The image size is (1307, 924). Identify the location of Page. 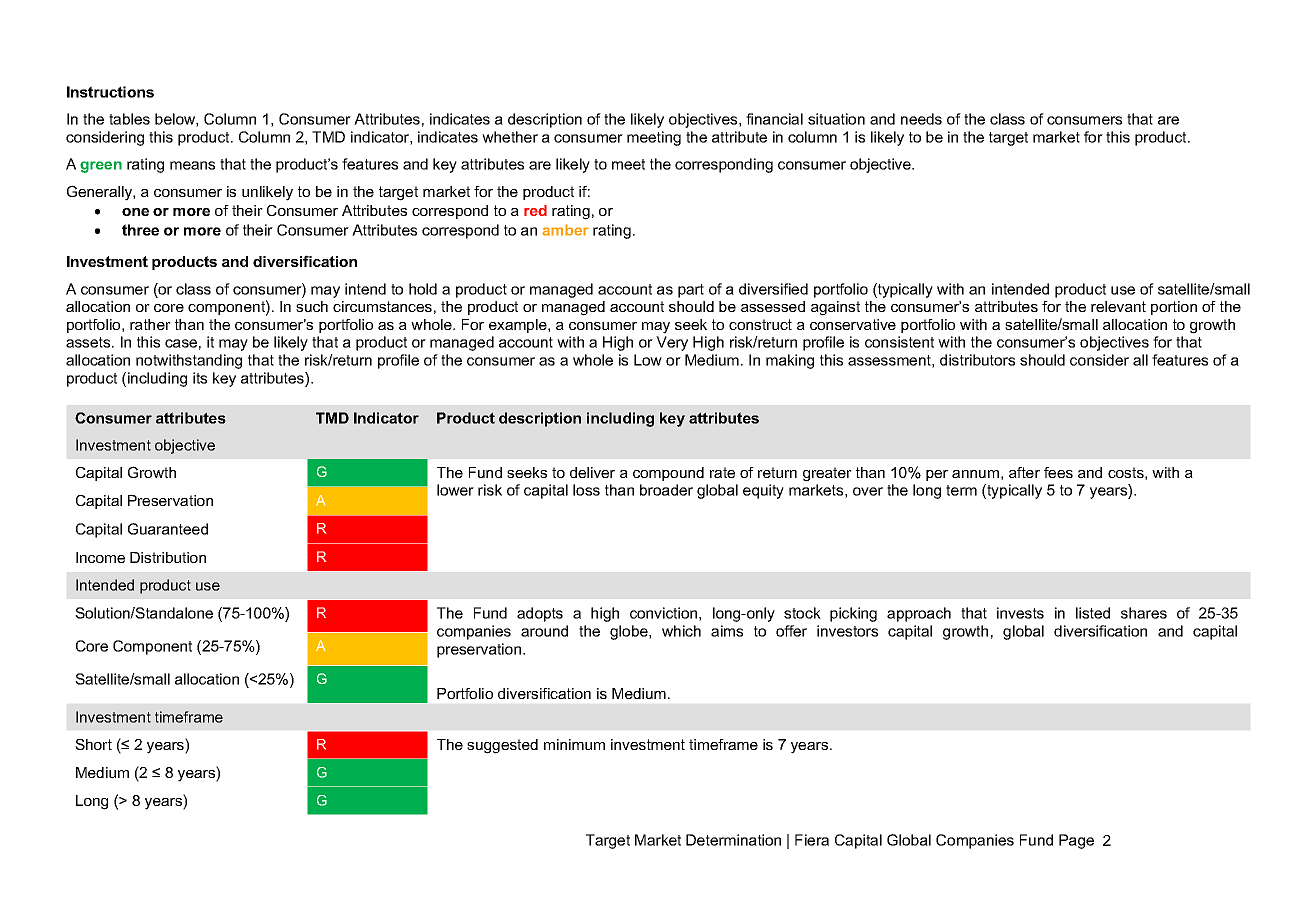
(1076, 841).
